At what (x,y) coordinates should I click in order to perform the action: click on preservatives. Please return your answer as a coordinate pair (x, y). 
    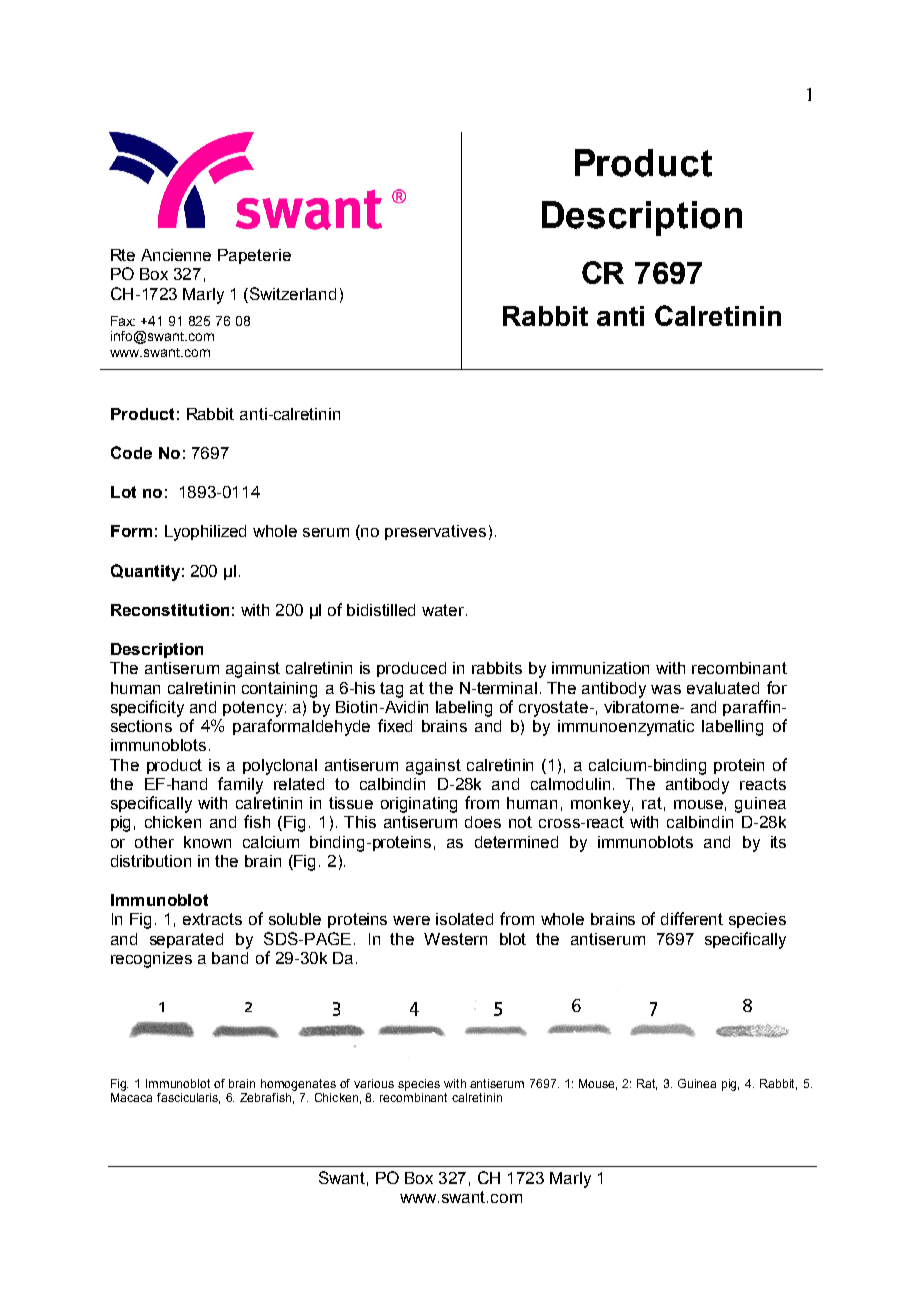
    Looking at the image, I should click on (435, 532).
